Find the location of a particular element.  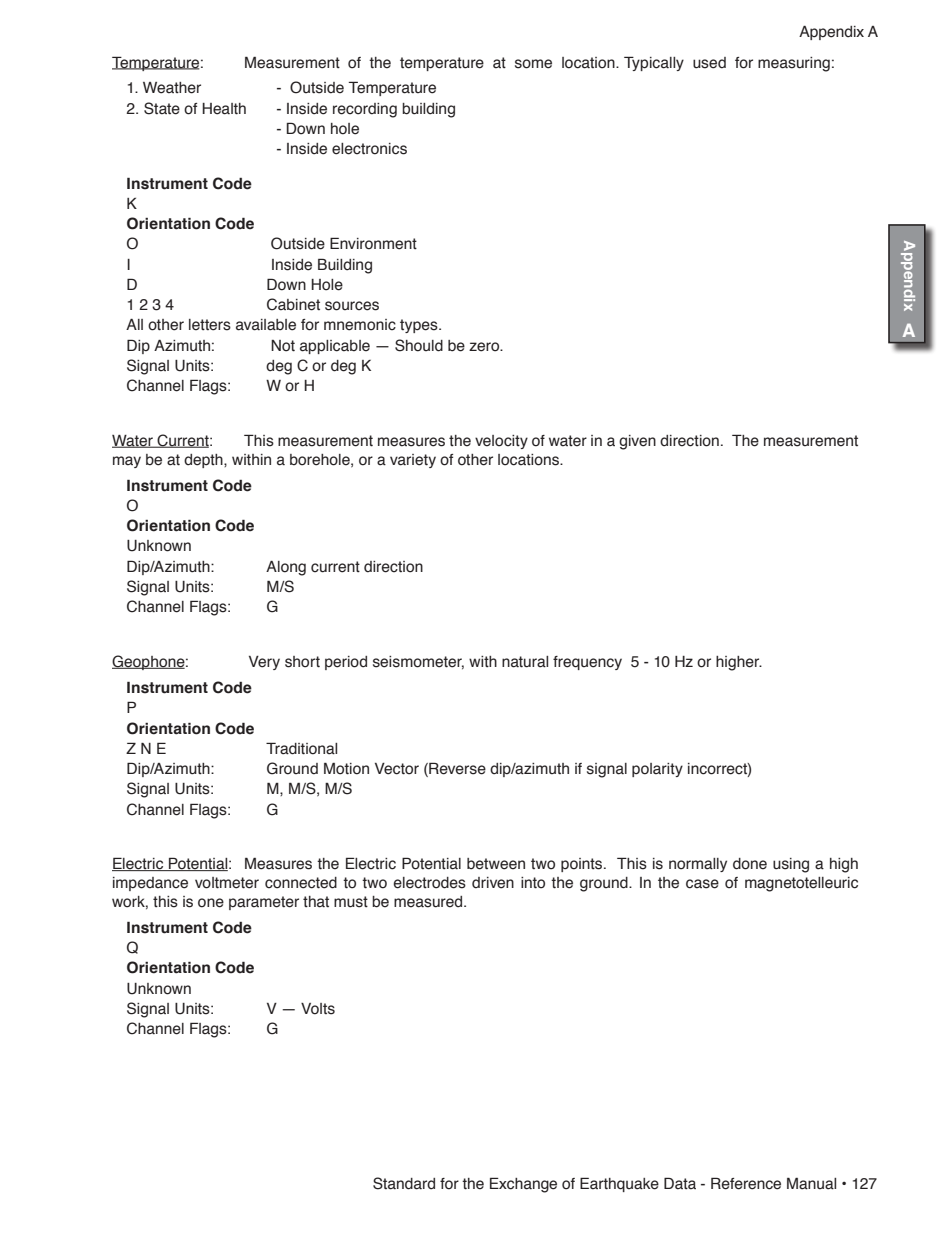

Health is located at coordinates (224, 109).
